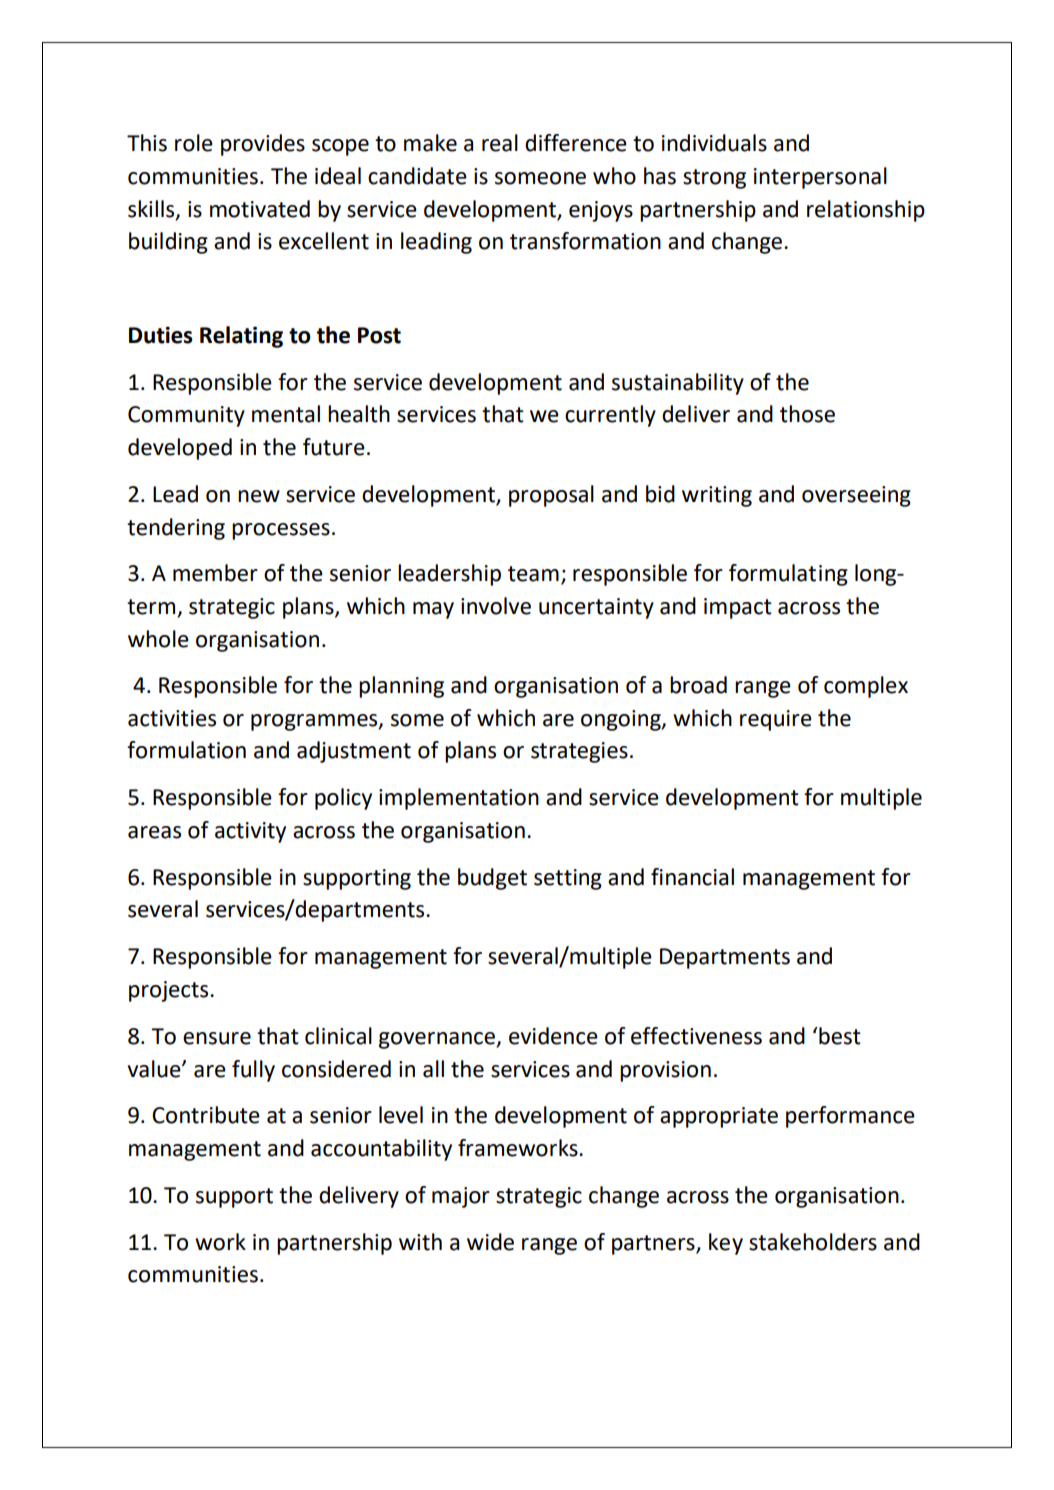 This page has width=1054, height=1490. Describe the element at coordinates (172, 718) in the page. I see `activities` at that location.
